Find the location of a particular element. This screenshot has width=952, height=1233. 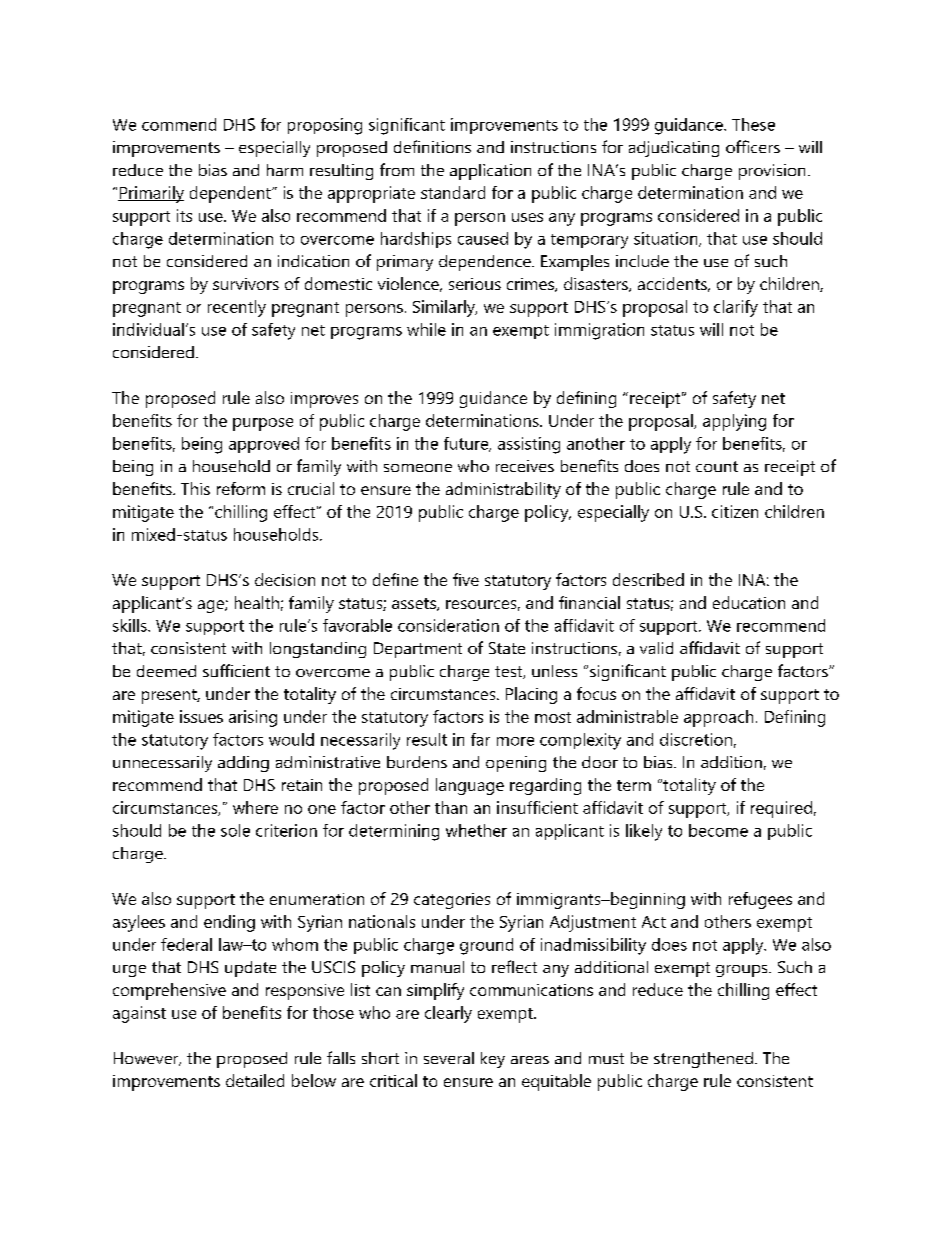

while is located at coordinates (426, 329).
